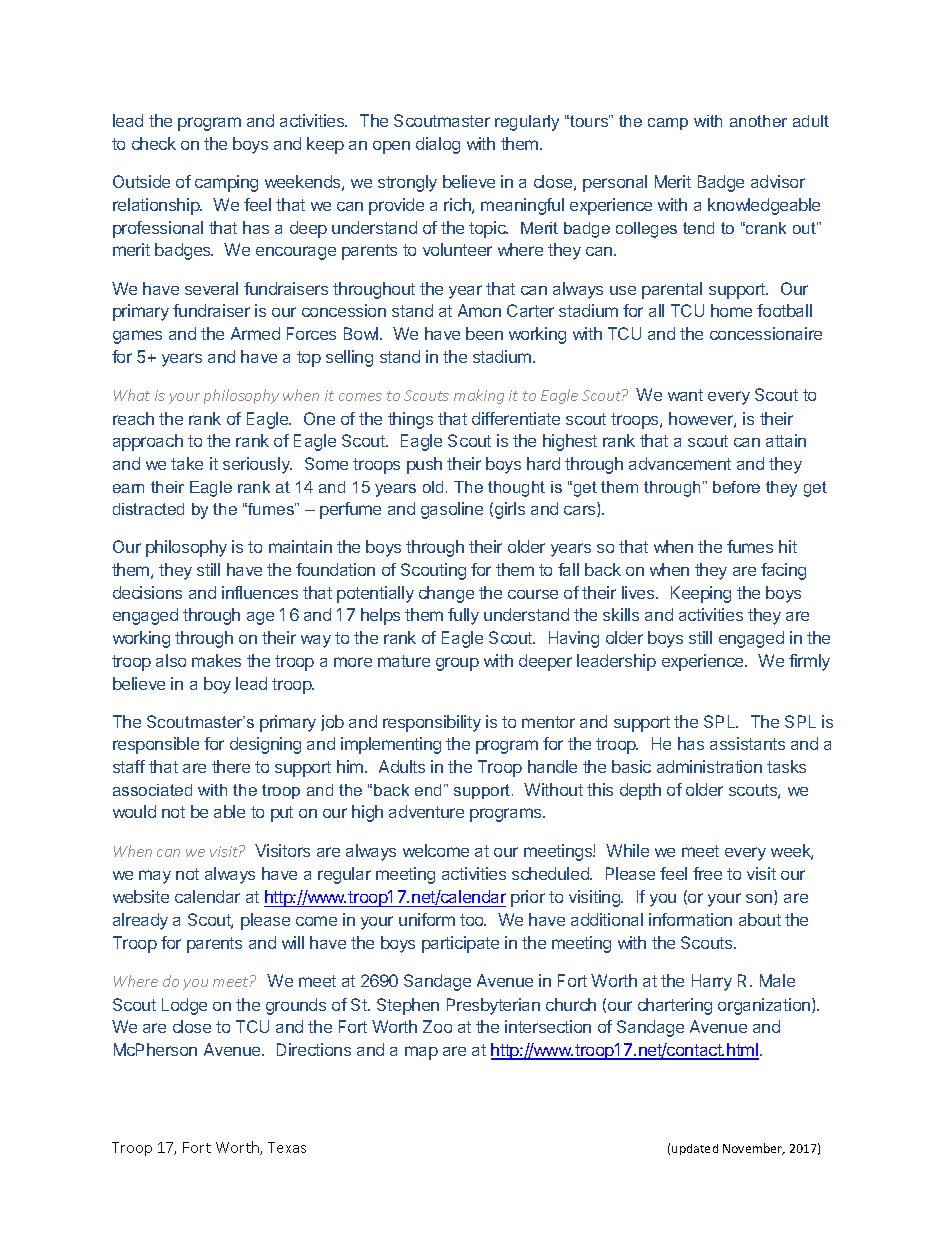  What do you see at coordinates (758, 121) in the screenshot?
I see `another` at bounding box center [758, 121].
